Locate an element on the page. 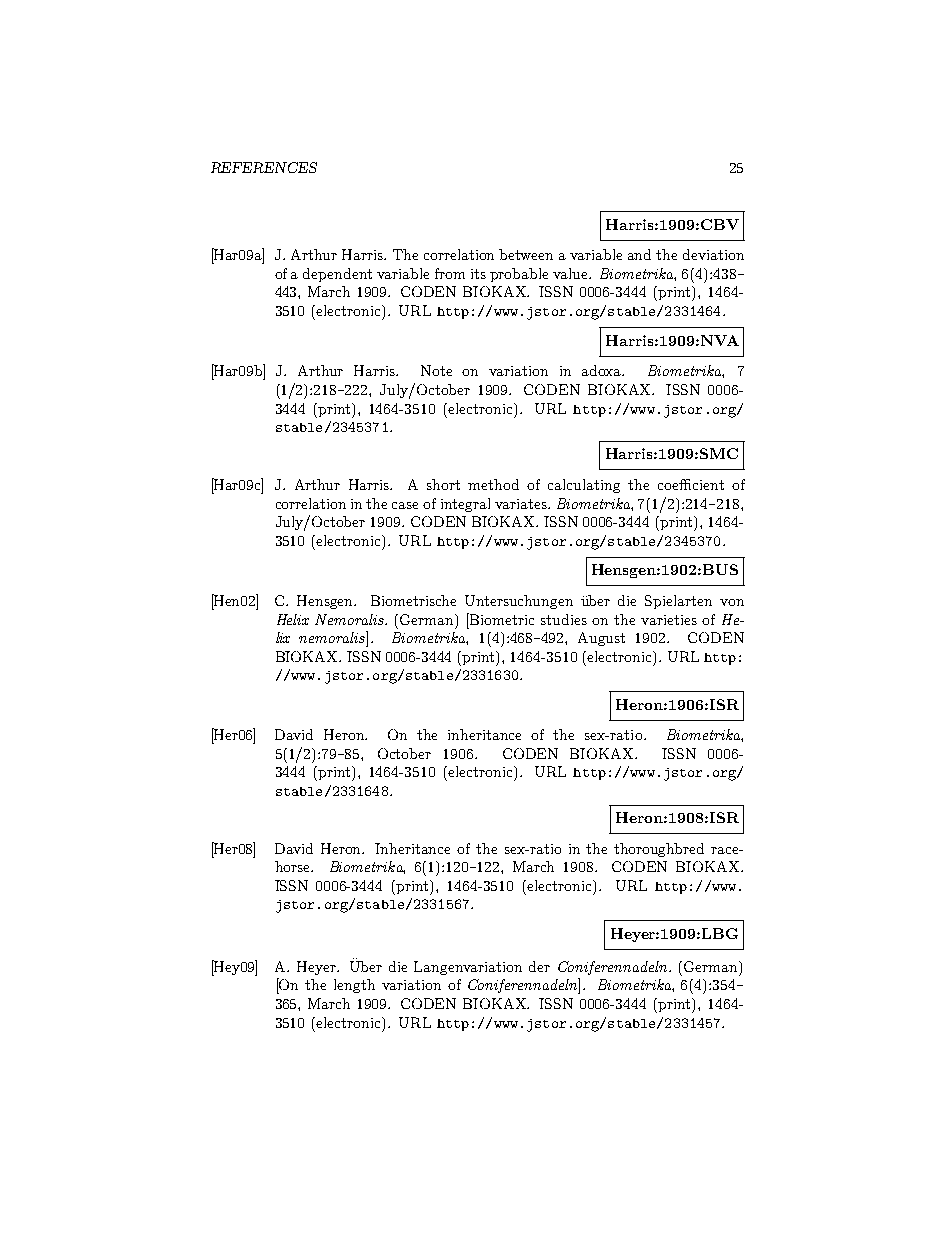 This page has height=1233, width=952. REFERENCES is located at coordinates (264, 167).
